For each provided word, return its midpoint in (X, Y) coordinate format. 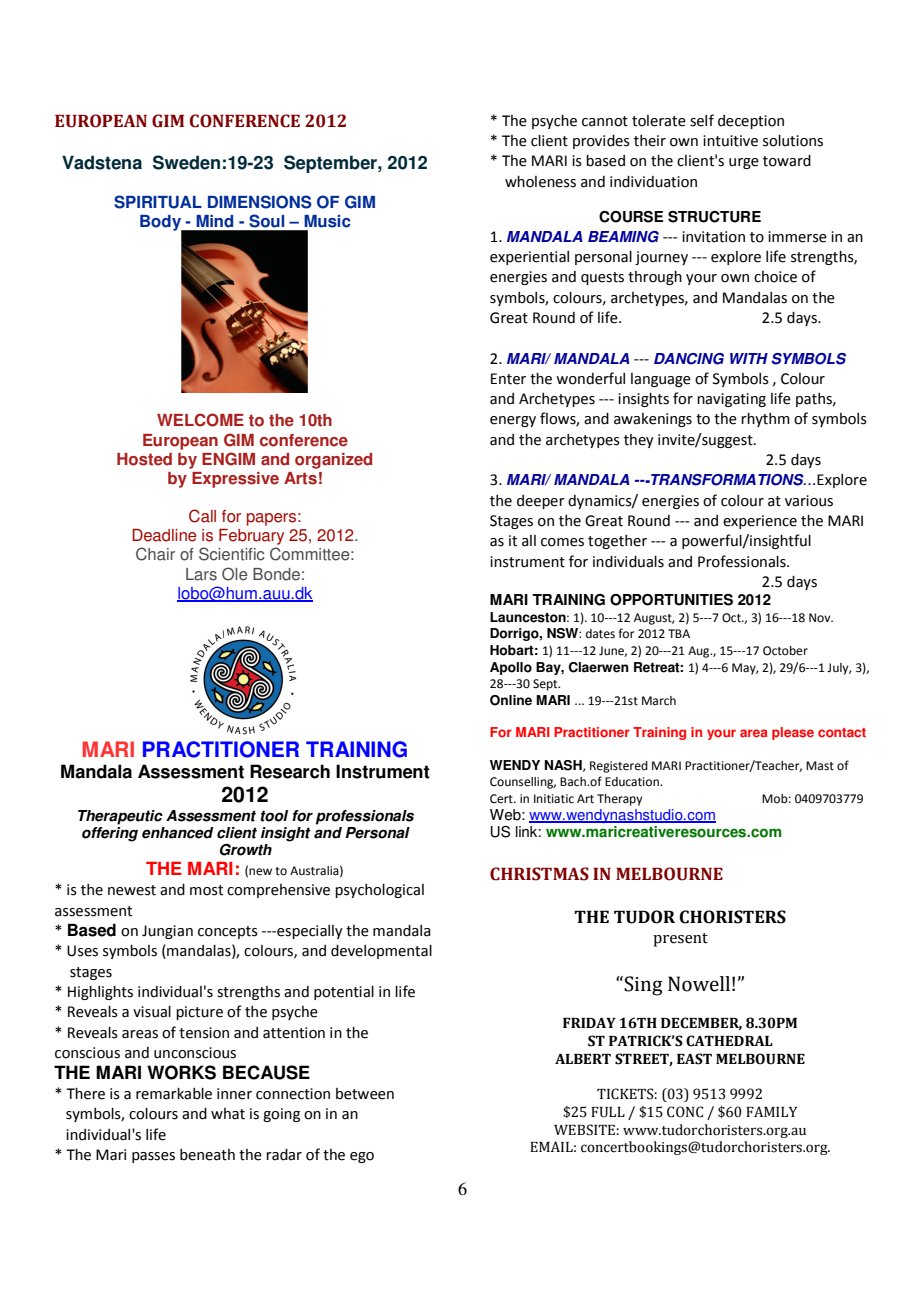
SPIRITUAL (158, 202)
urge (744, 163)
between (365, 1094)
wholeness (540, 182)
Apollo (511, 668)
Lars (201, 574)
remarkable (174, 1094)
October (785, 651)
